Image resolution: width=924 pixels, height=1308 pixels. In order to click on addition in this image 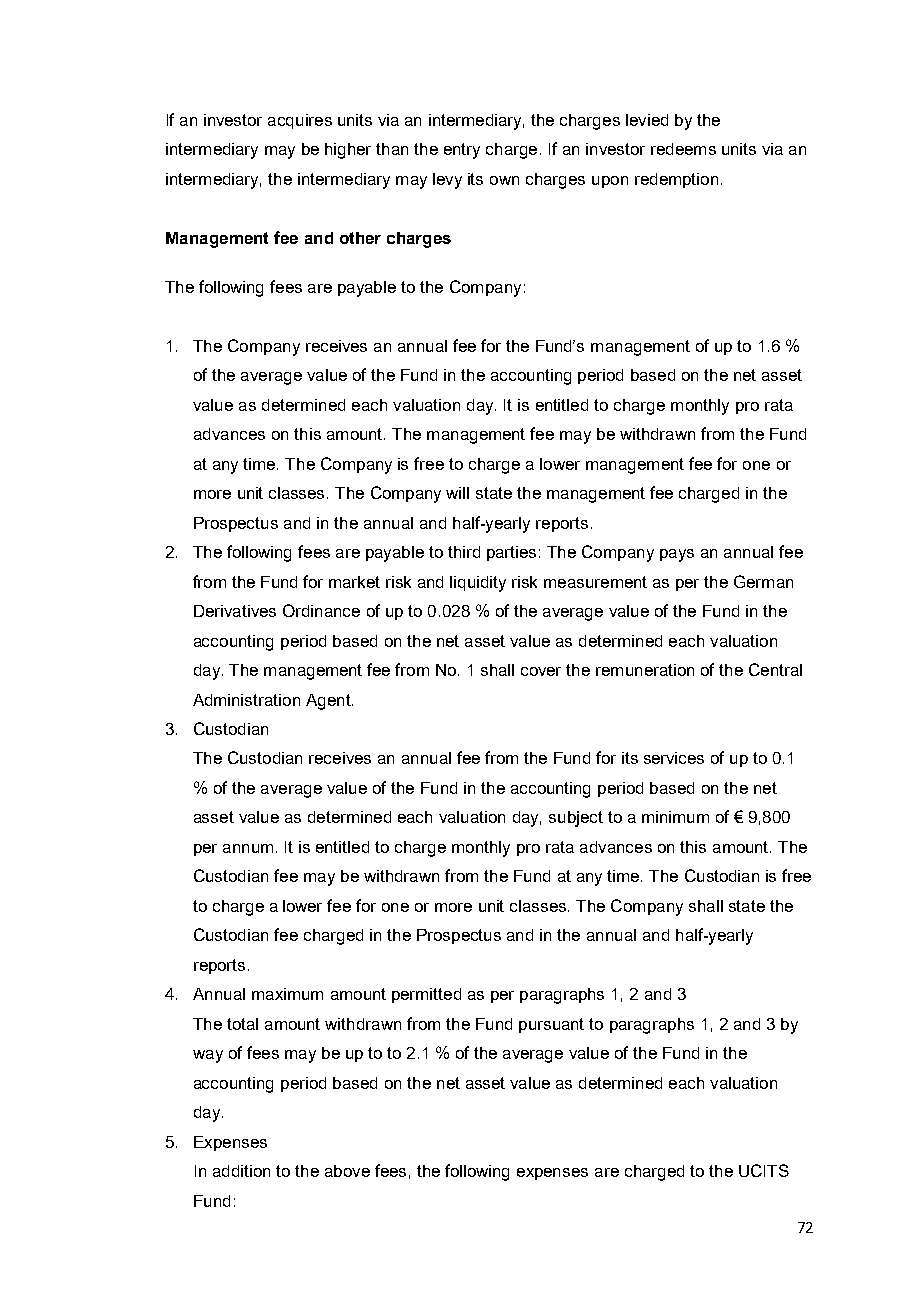, I will do `click(241, 1171)`.
